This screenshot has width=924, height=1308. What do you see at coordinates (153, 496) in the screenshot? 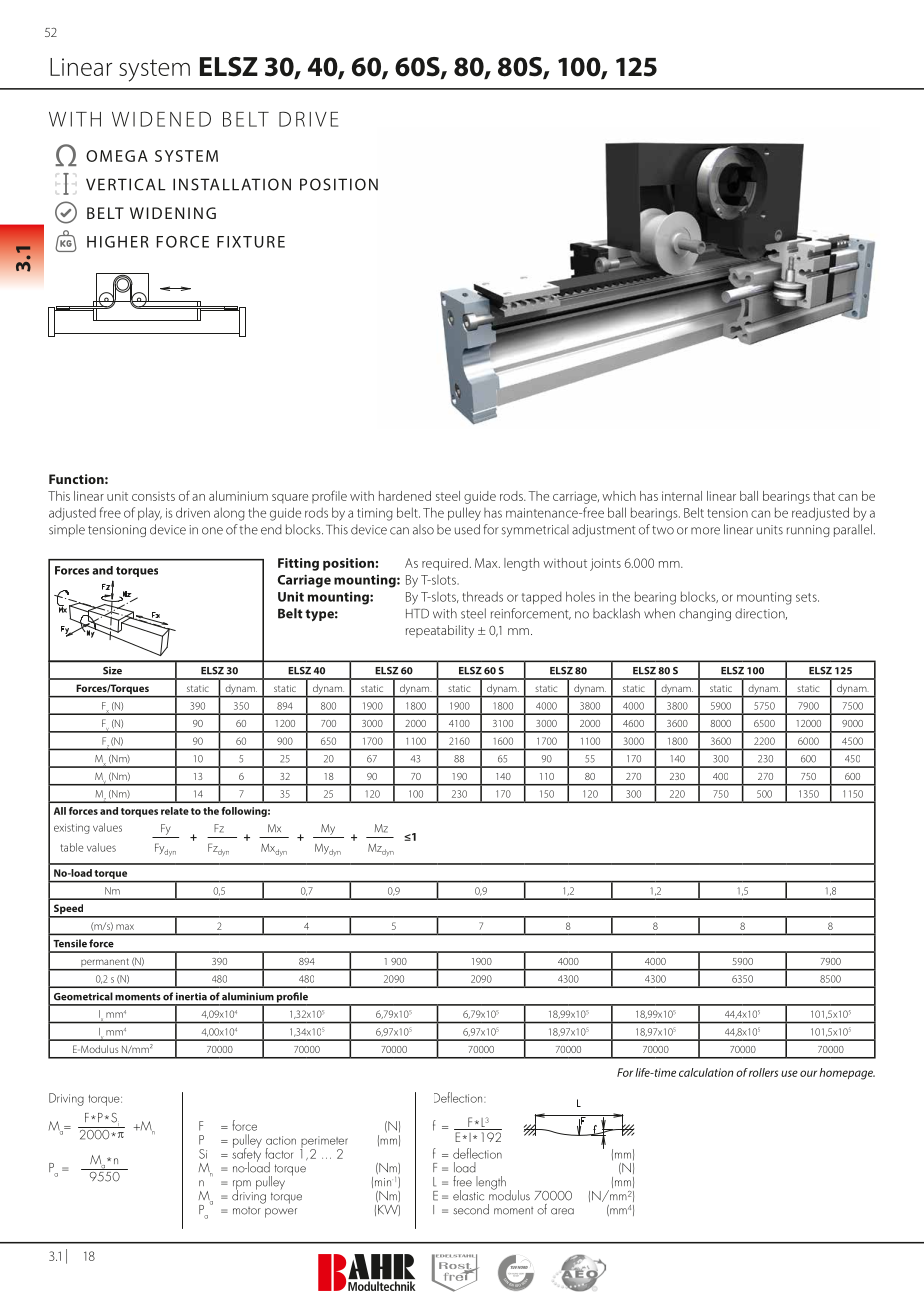
I see `consists` at bounding box center [153, 496].
